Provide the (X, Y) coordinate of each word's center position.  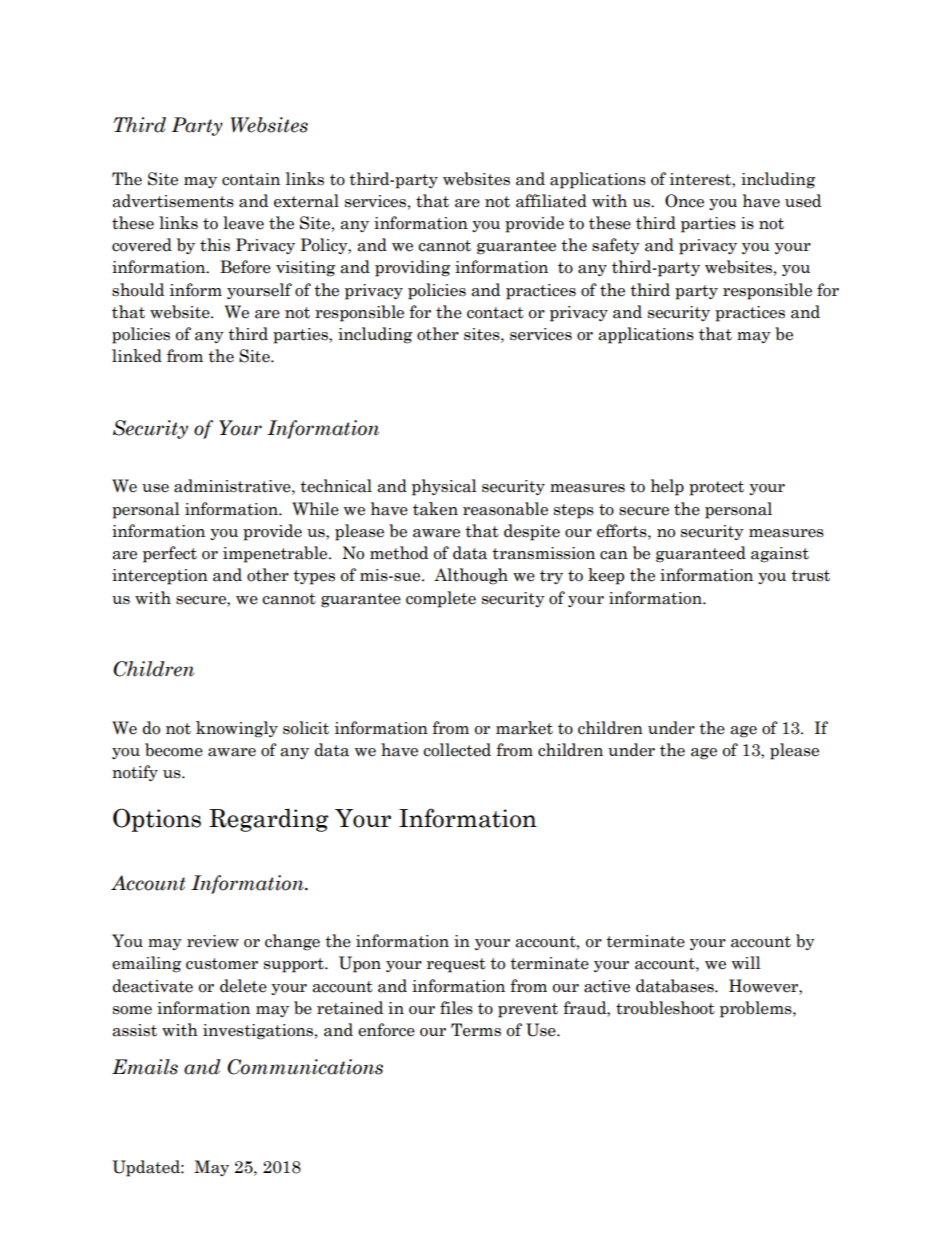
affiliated (551, 201)
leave (243, 223)
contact (495, 313)
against (780, 555)
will (746, 962)
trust (810, 576)
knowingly (237, 729)
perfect (170, 554)
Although (471, 576)
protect (716, 488)
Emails (145, 1067)
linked (137, 356)
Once (684, 201)
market (524, 728)
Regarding (269, 820)
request (456, 965)
